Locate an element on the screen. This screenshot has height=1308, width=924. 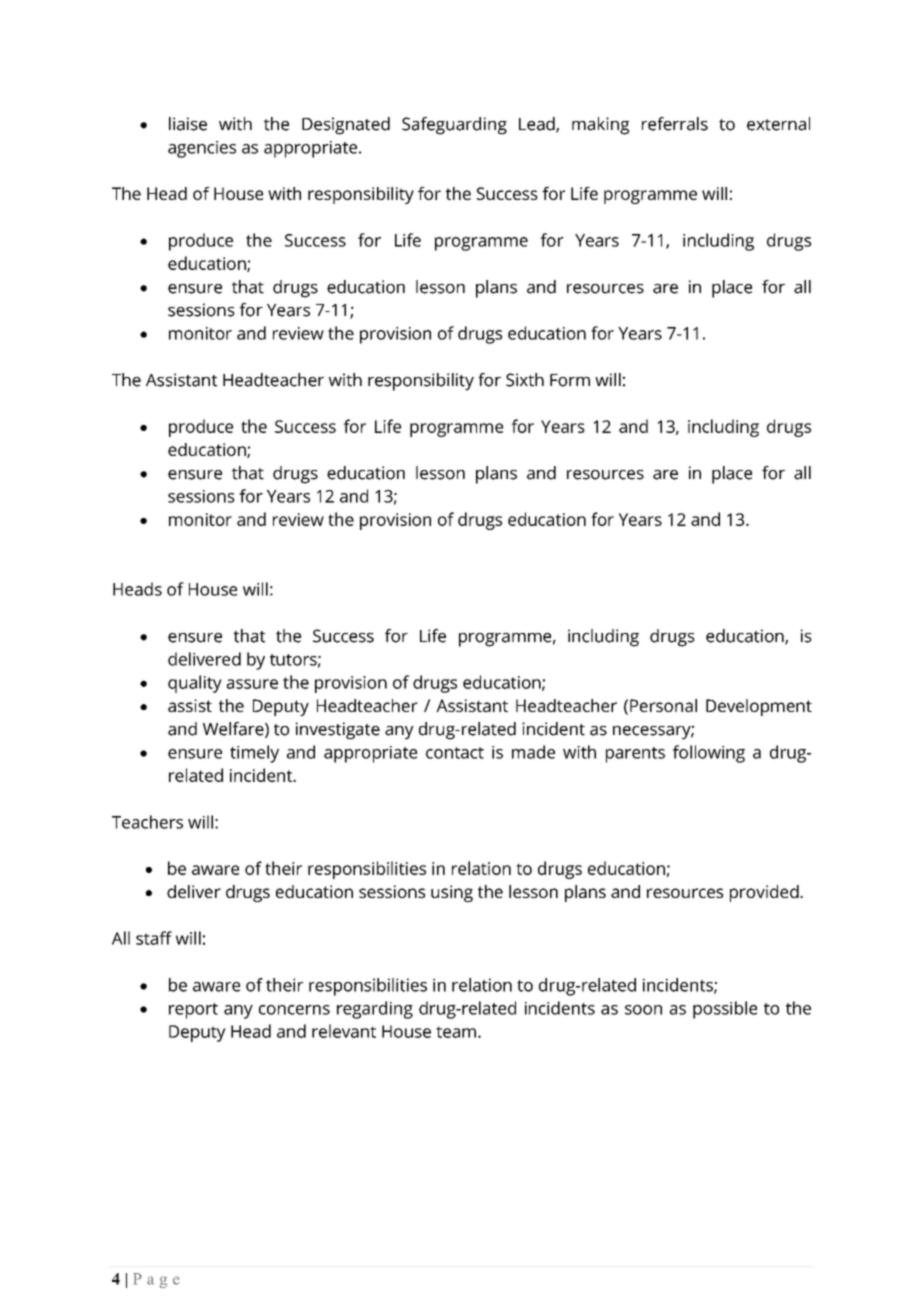
Safeguarding is located at coordinates (454, 126).
